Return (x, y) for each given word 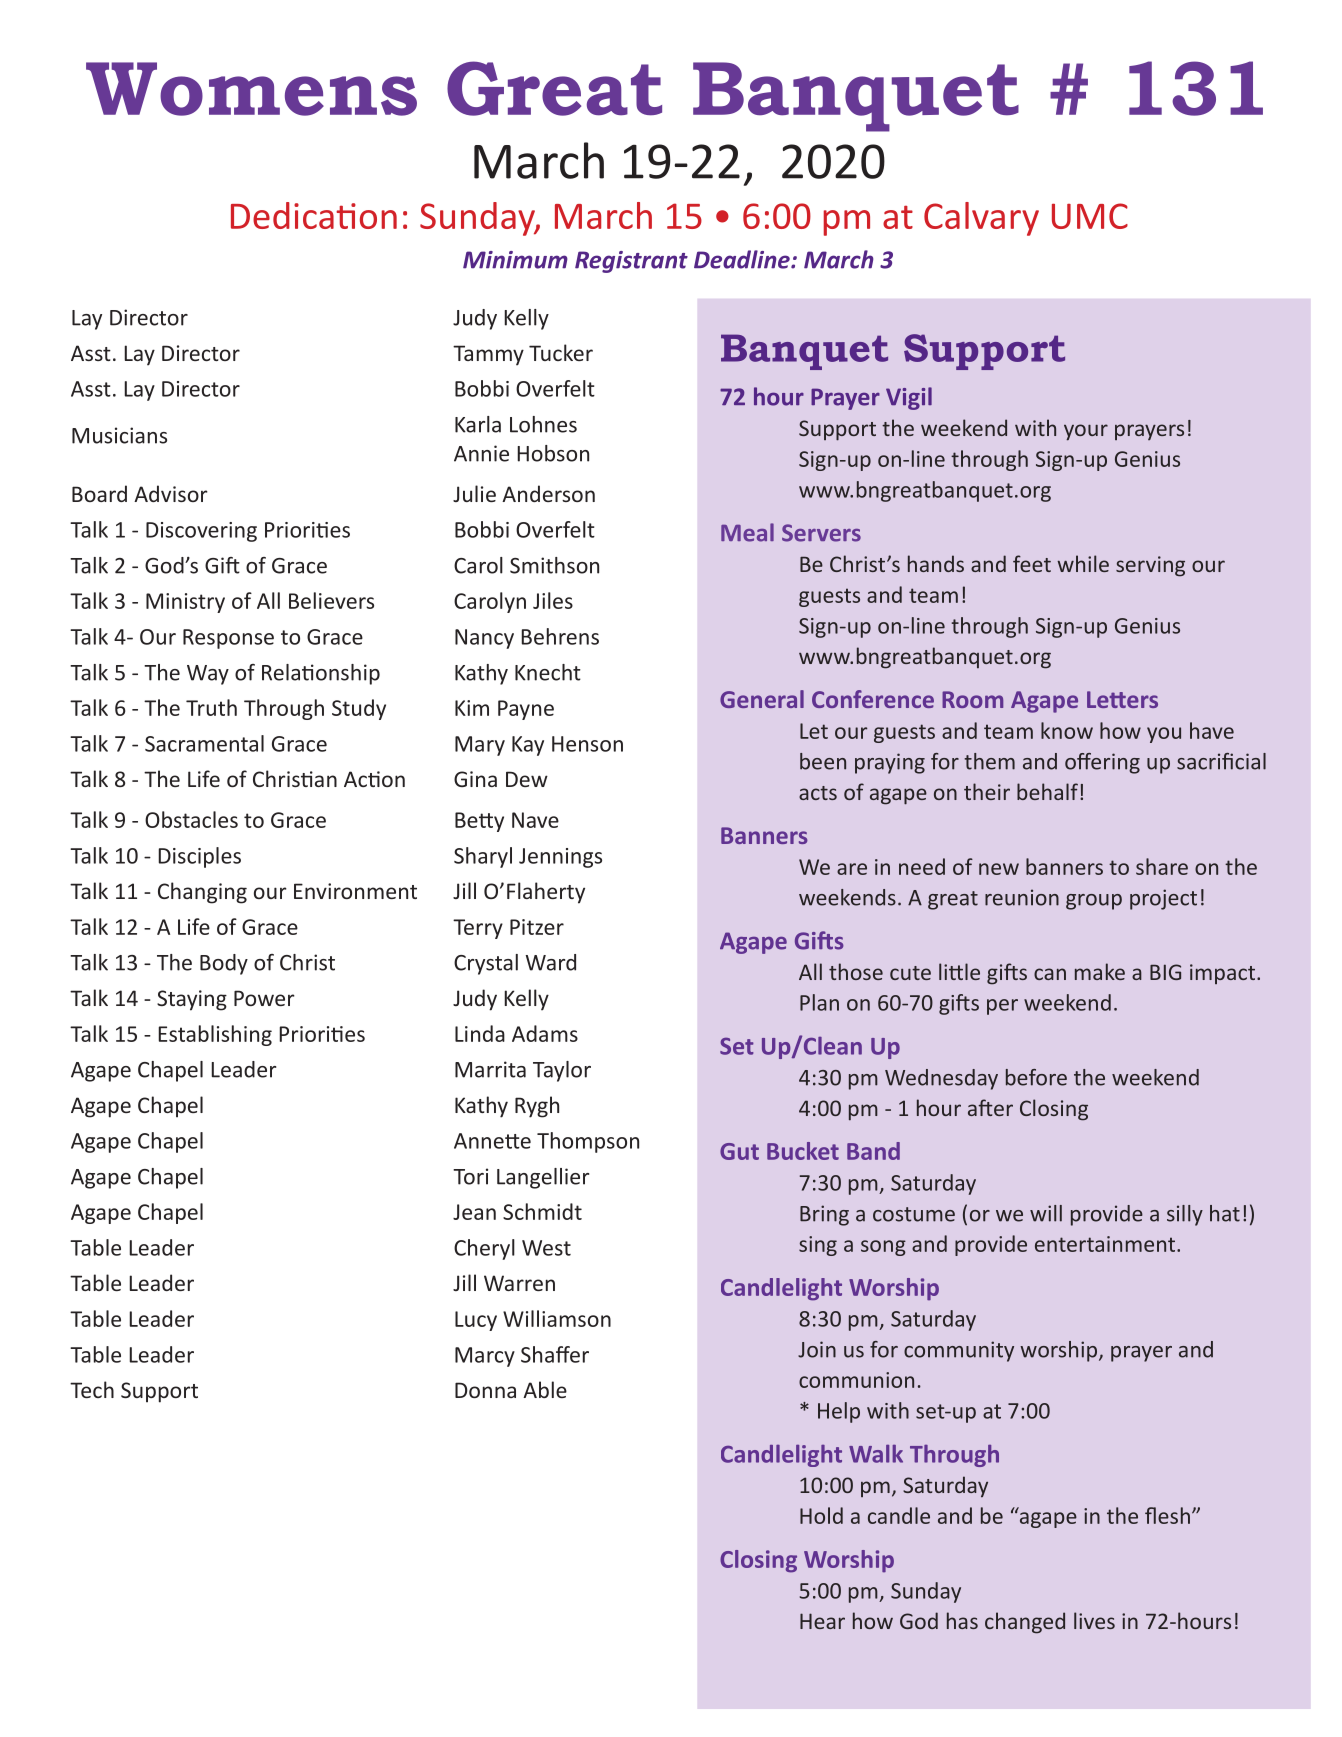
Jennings (560, 858)
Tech (92, 1389)
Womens (251, 89)
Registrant (631, 262)
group (1094, 902)
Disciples (199, 857)
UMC (1090, 216)
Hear (822, 1621)
